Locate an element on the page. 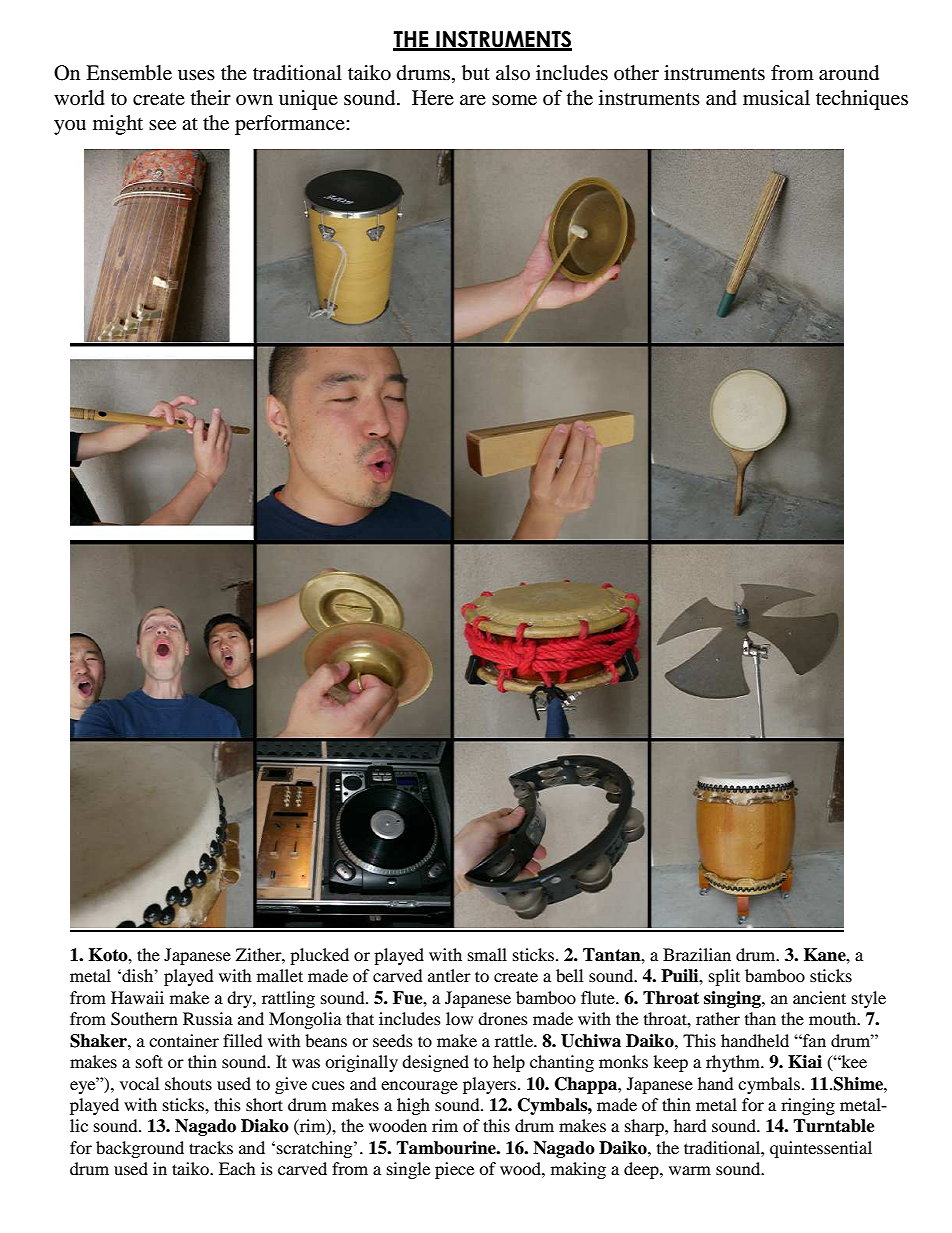 This document has width=952, height=1233. background is located at coordinates (140, 1149).
